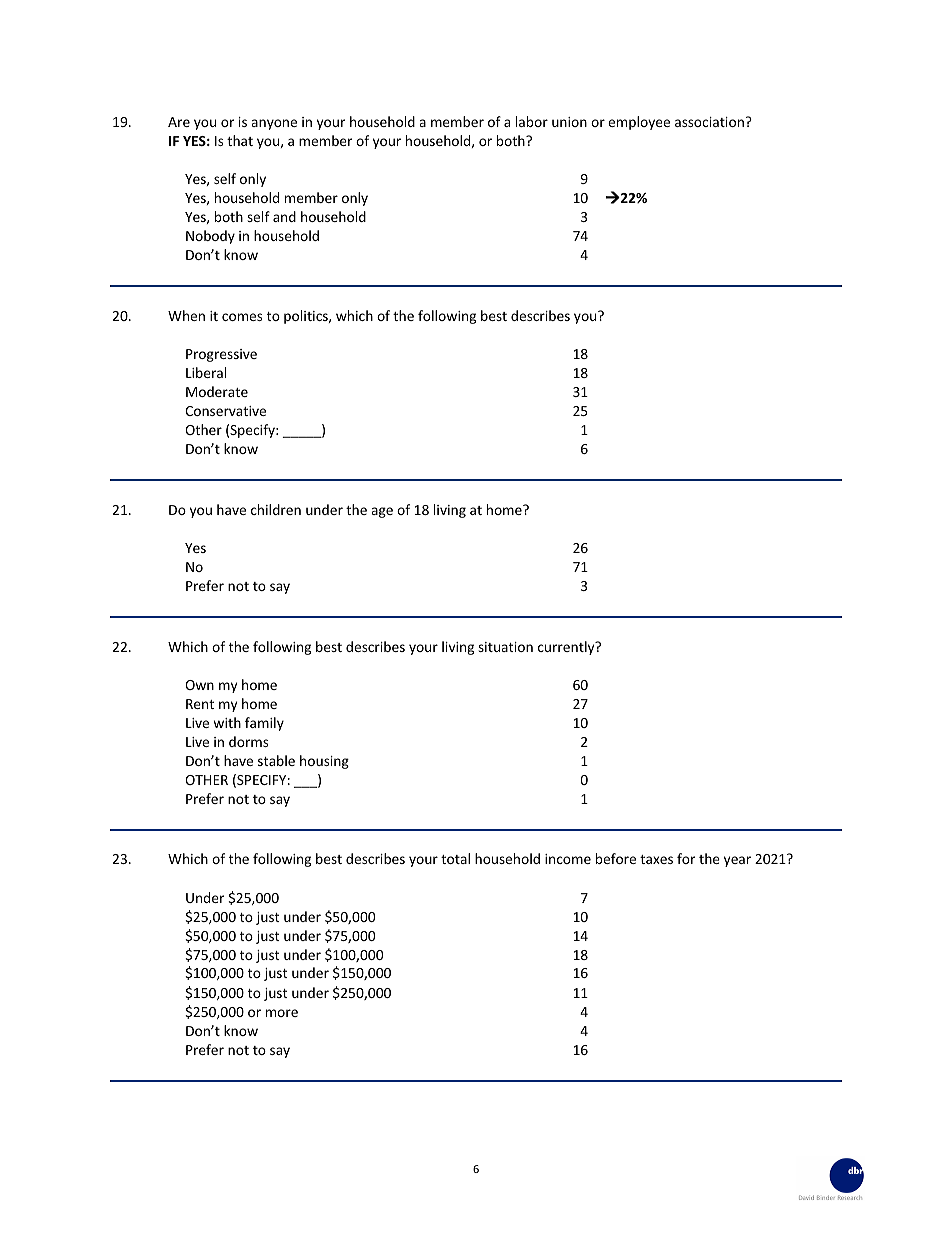 This document has width=952, height=1233. What do you see at coordinates (382, 512) in the document?
I see `age` at bounding box center [382, 512].
